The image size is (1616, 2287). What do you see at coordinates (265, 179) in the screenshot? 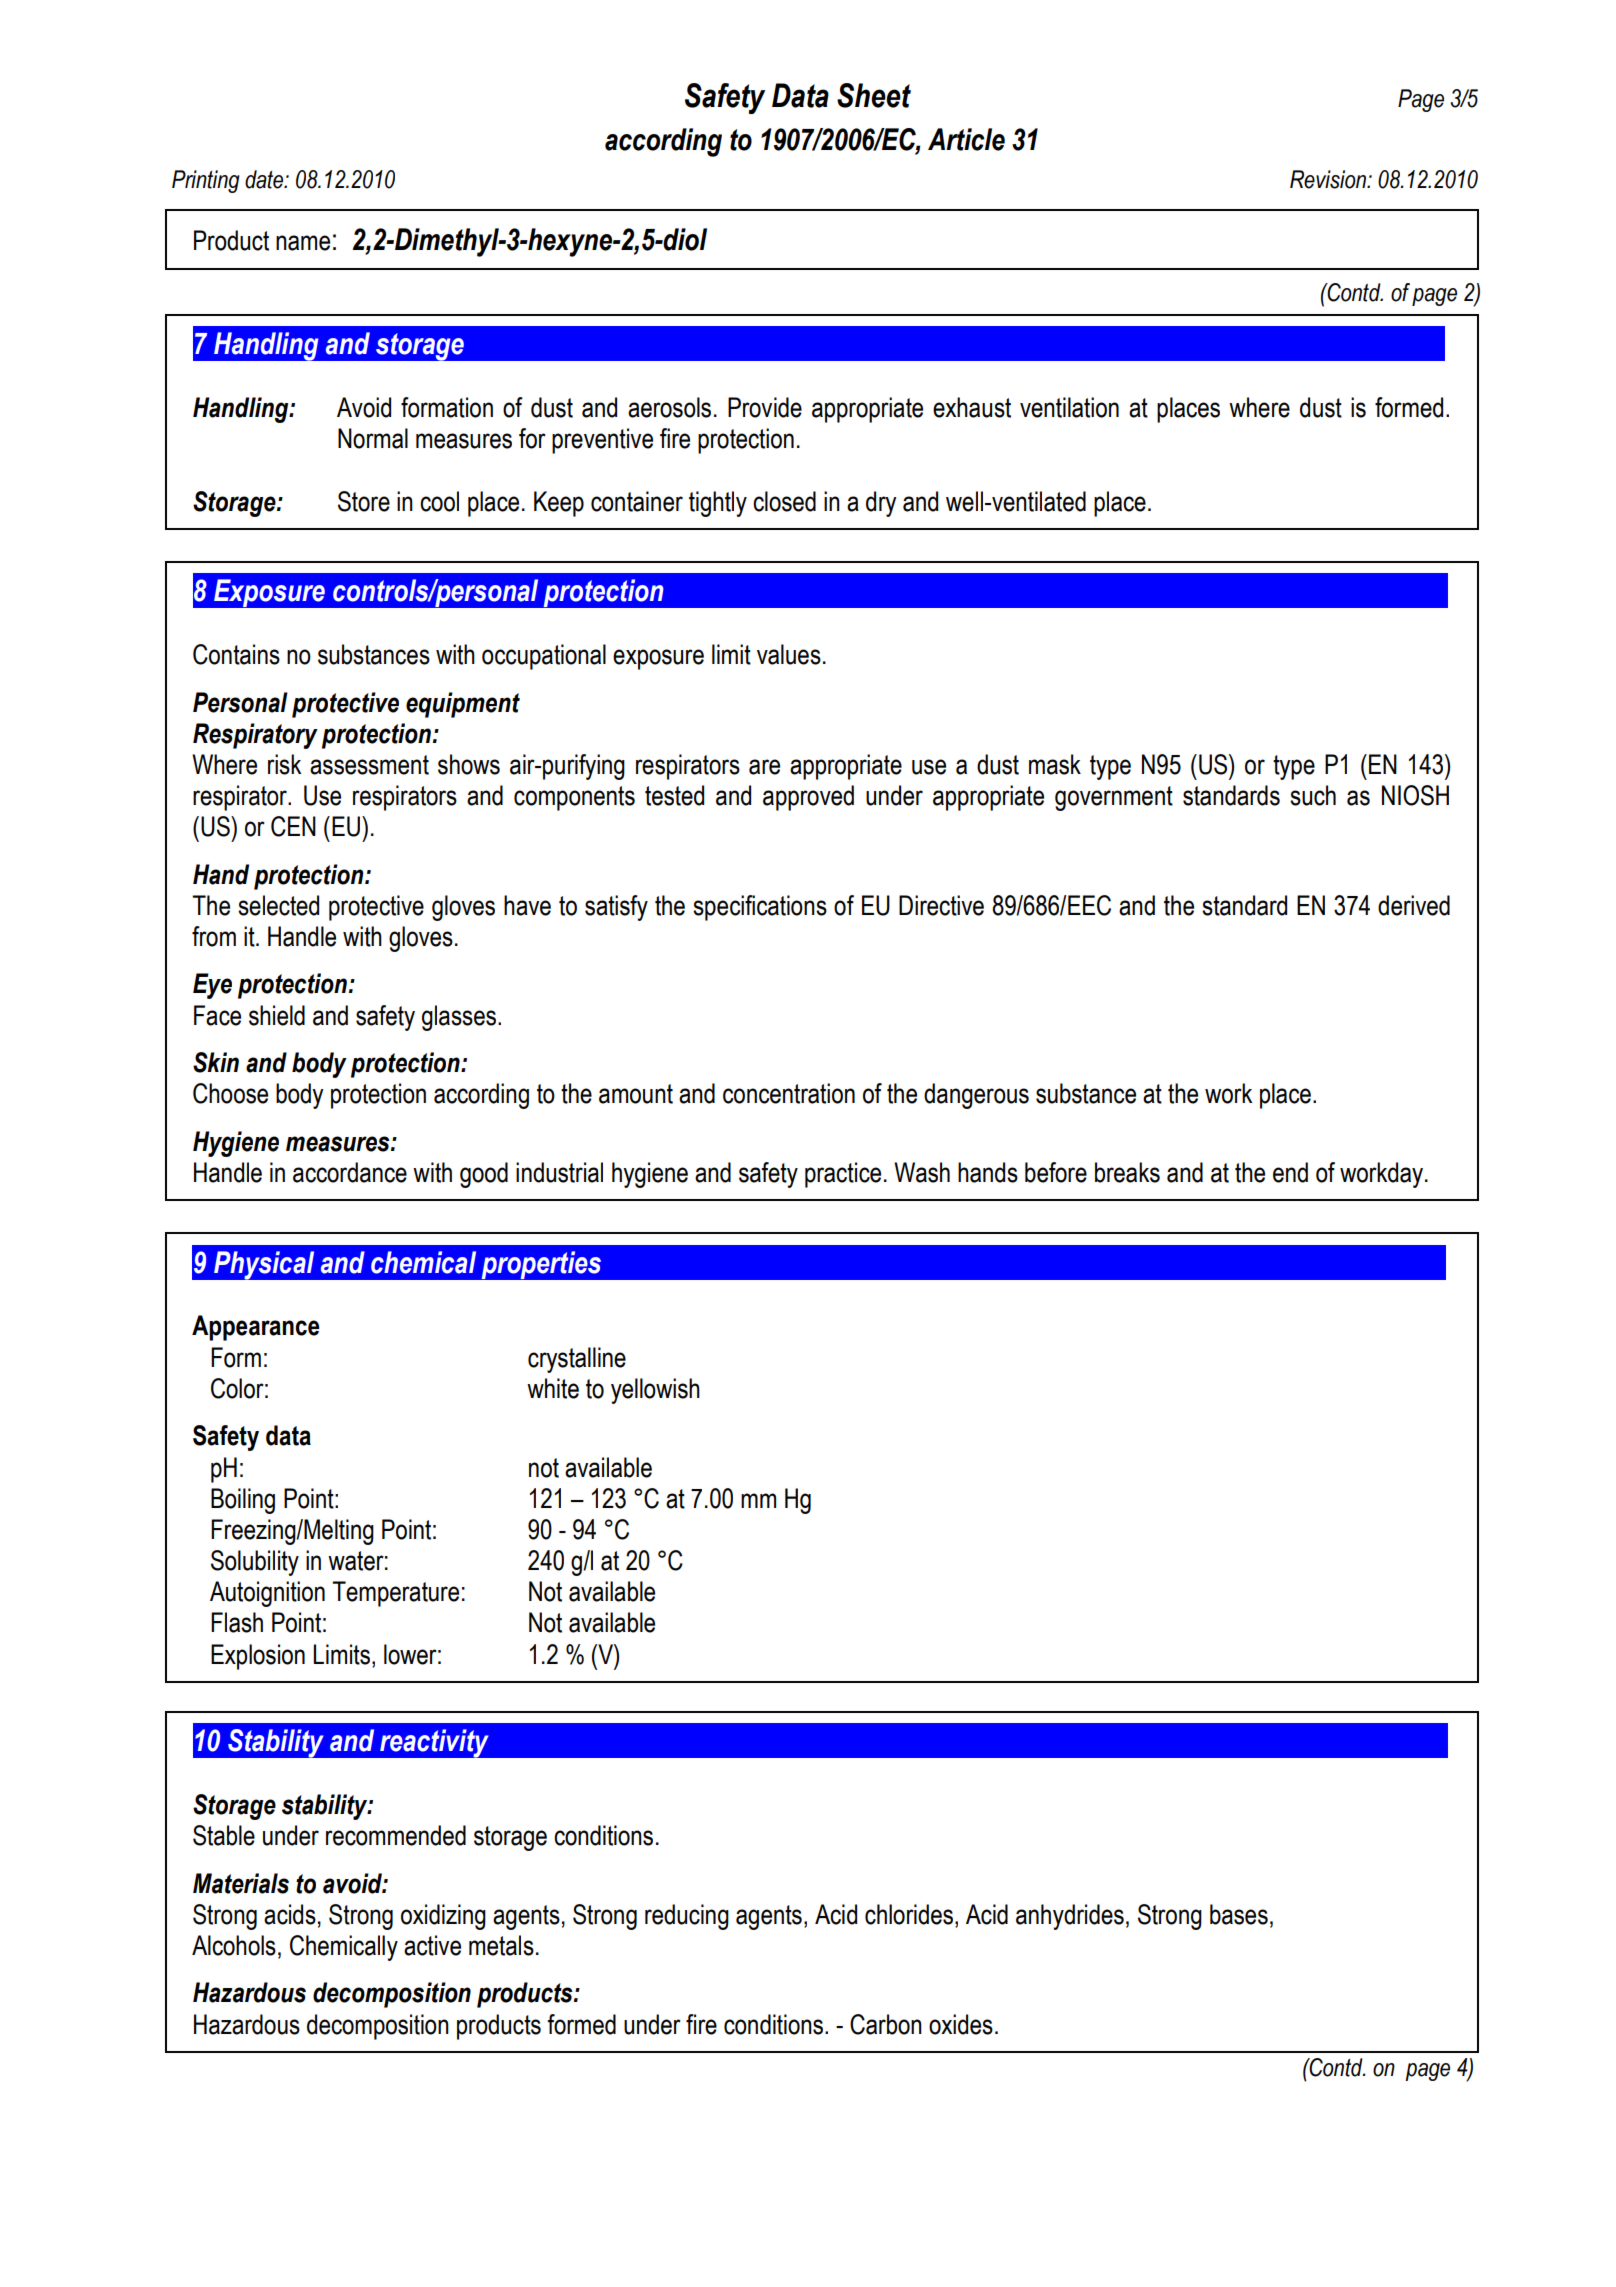
I see `date` at bounding box center [265, 179].
